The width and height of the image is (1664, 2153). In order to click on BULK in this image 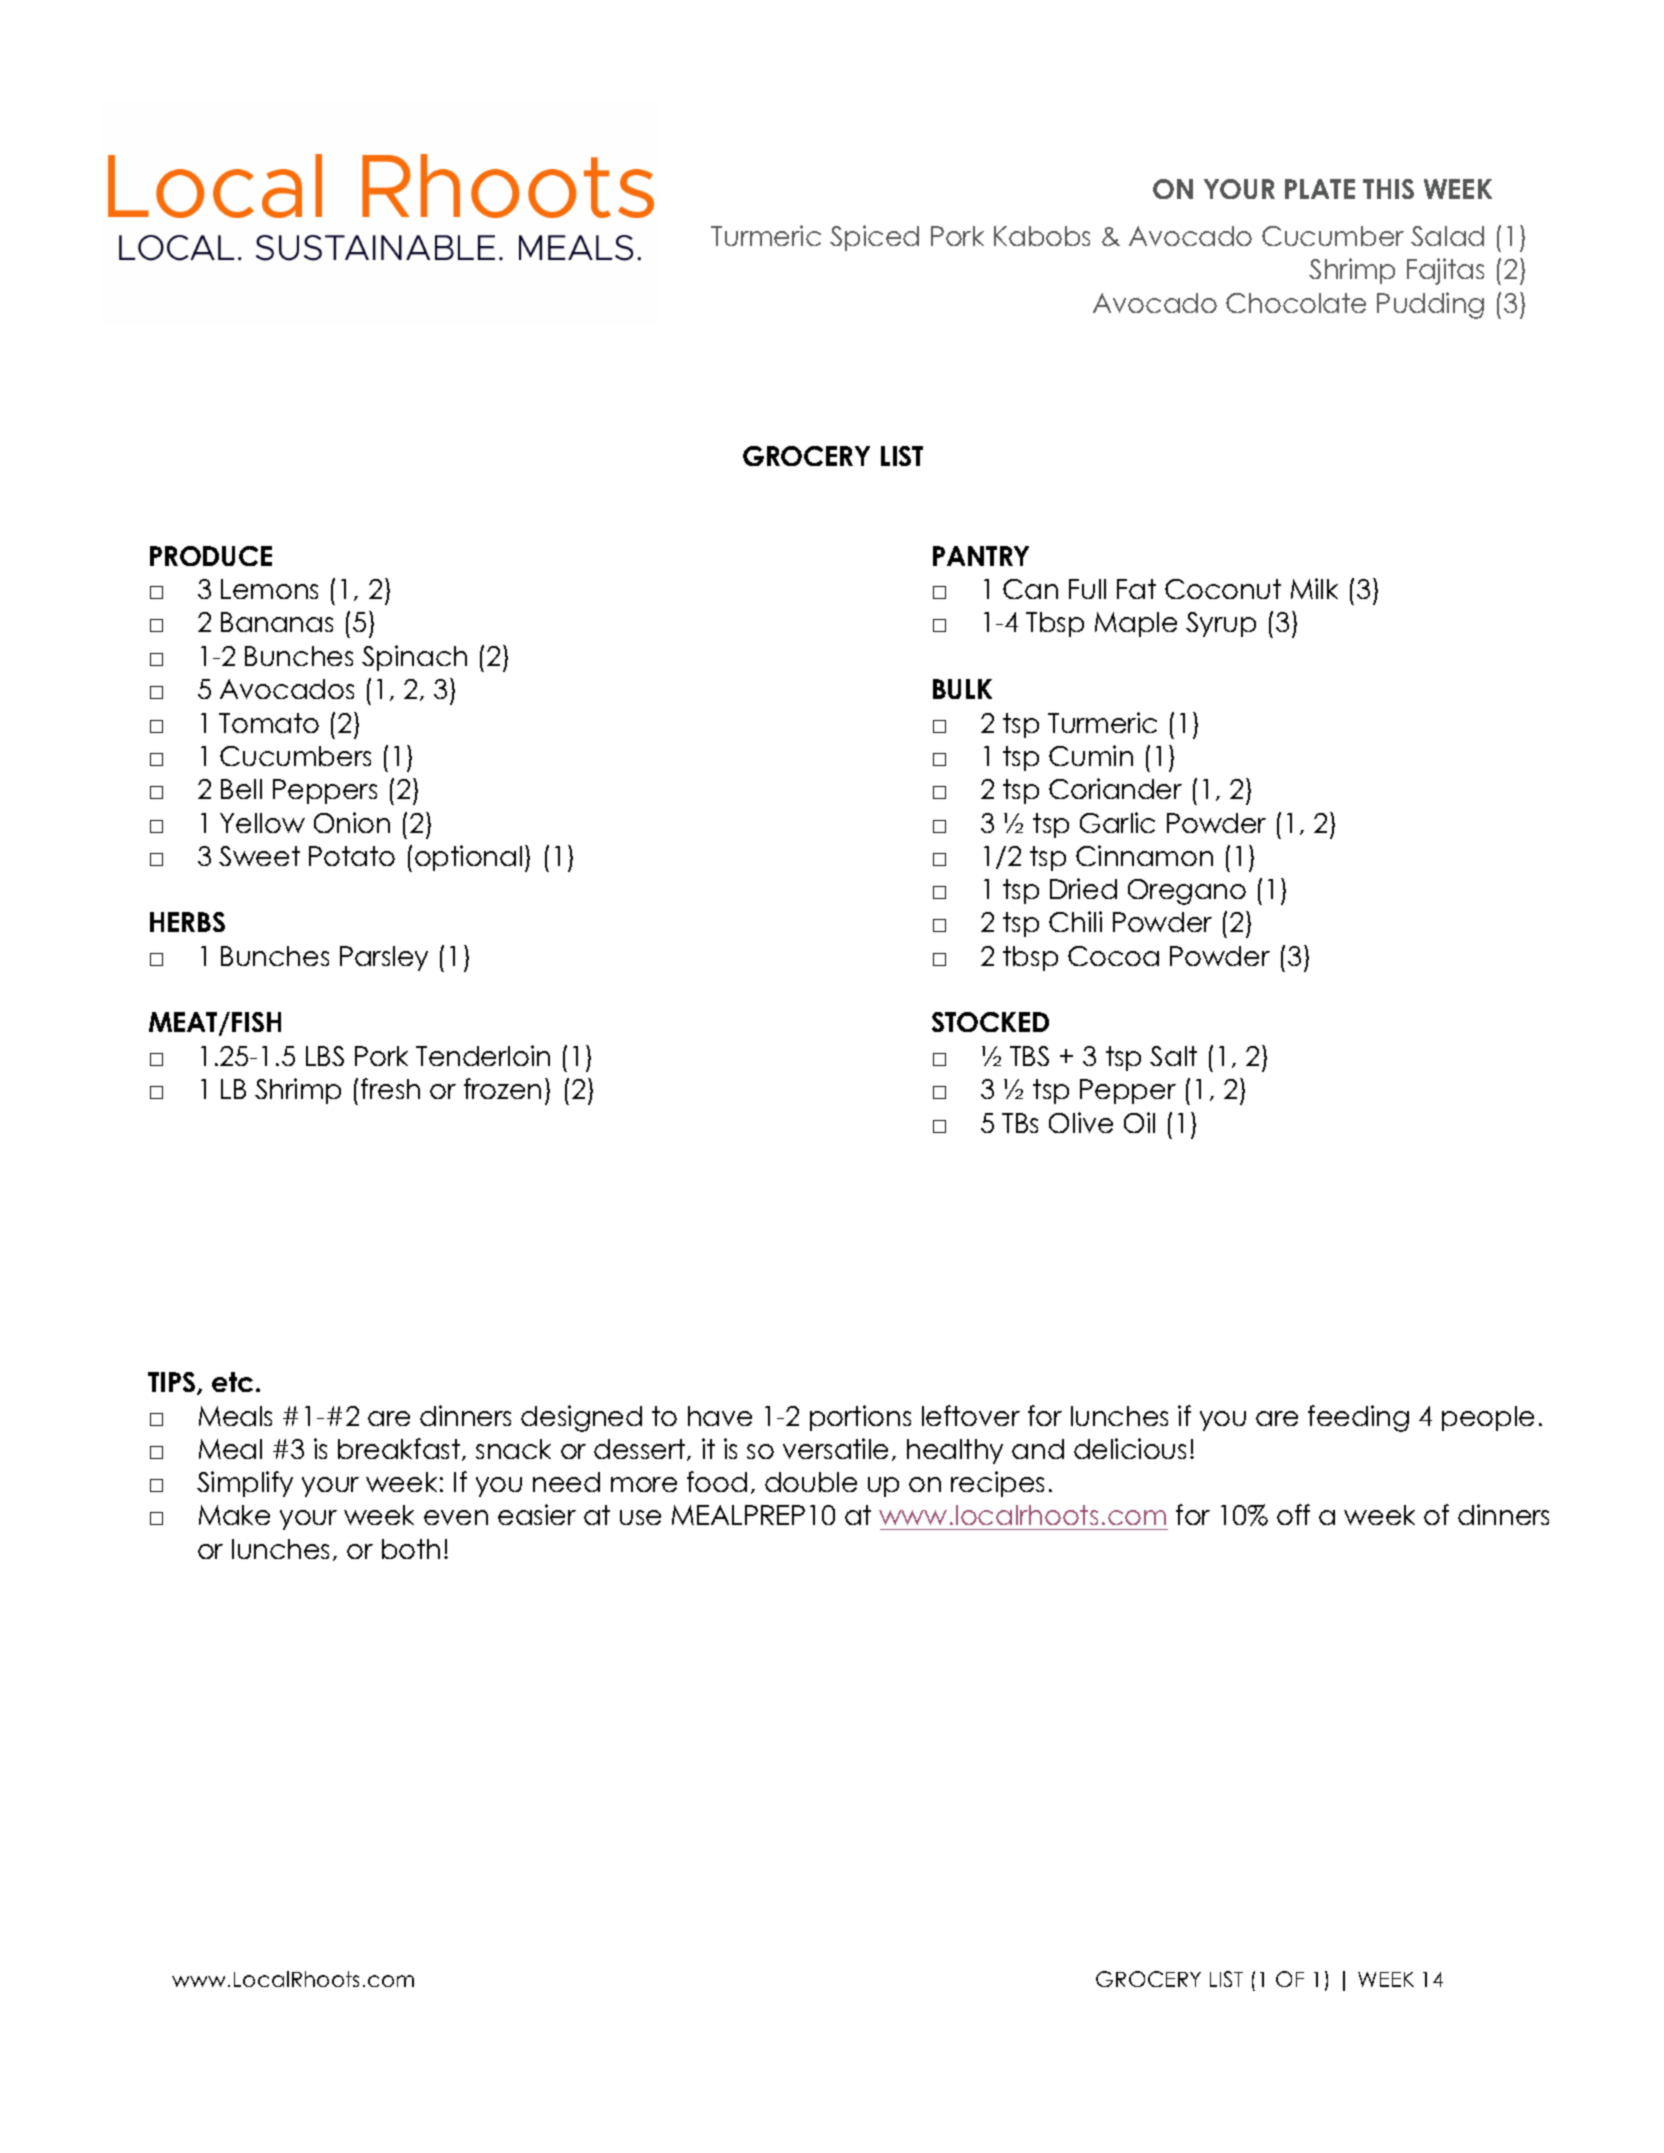, I will do `click(962, 689)`.
